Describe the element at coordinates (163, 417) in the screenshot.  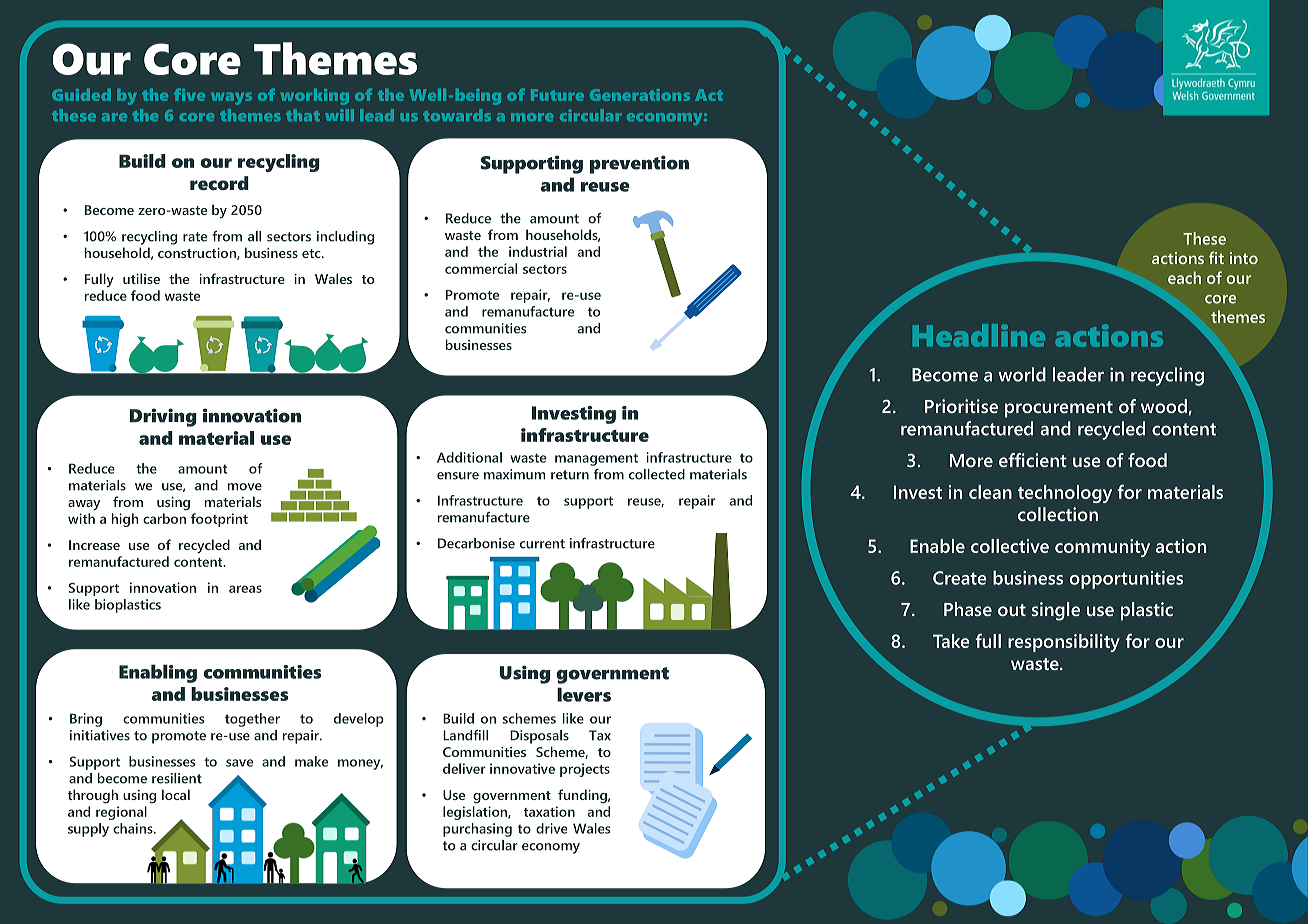
I see `Driving` at that location.
